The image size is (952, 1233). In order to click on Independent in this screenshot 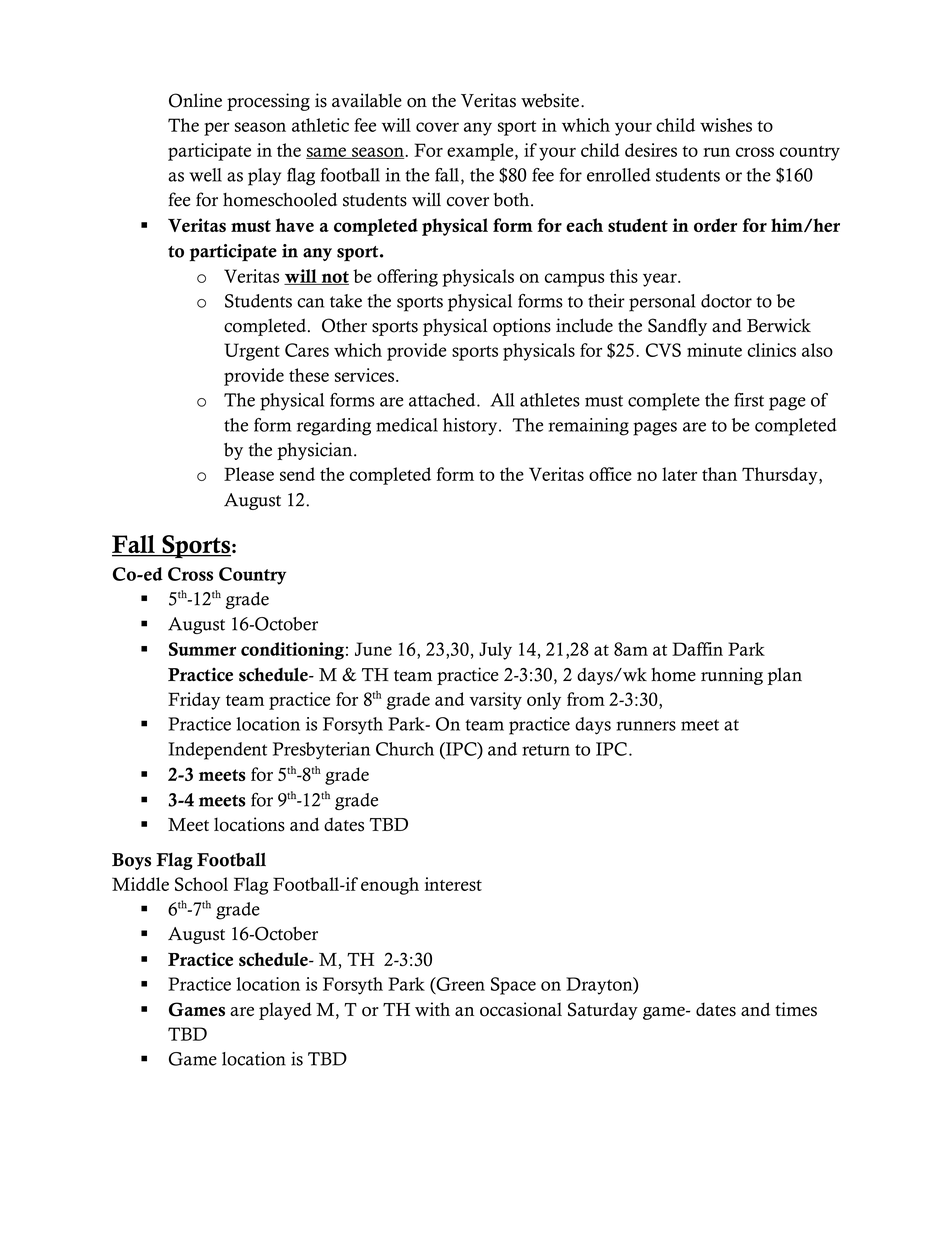, I will do `click(217, 751)`.
